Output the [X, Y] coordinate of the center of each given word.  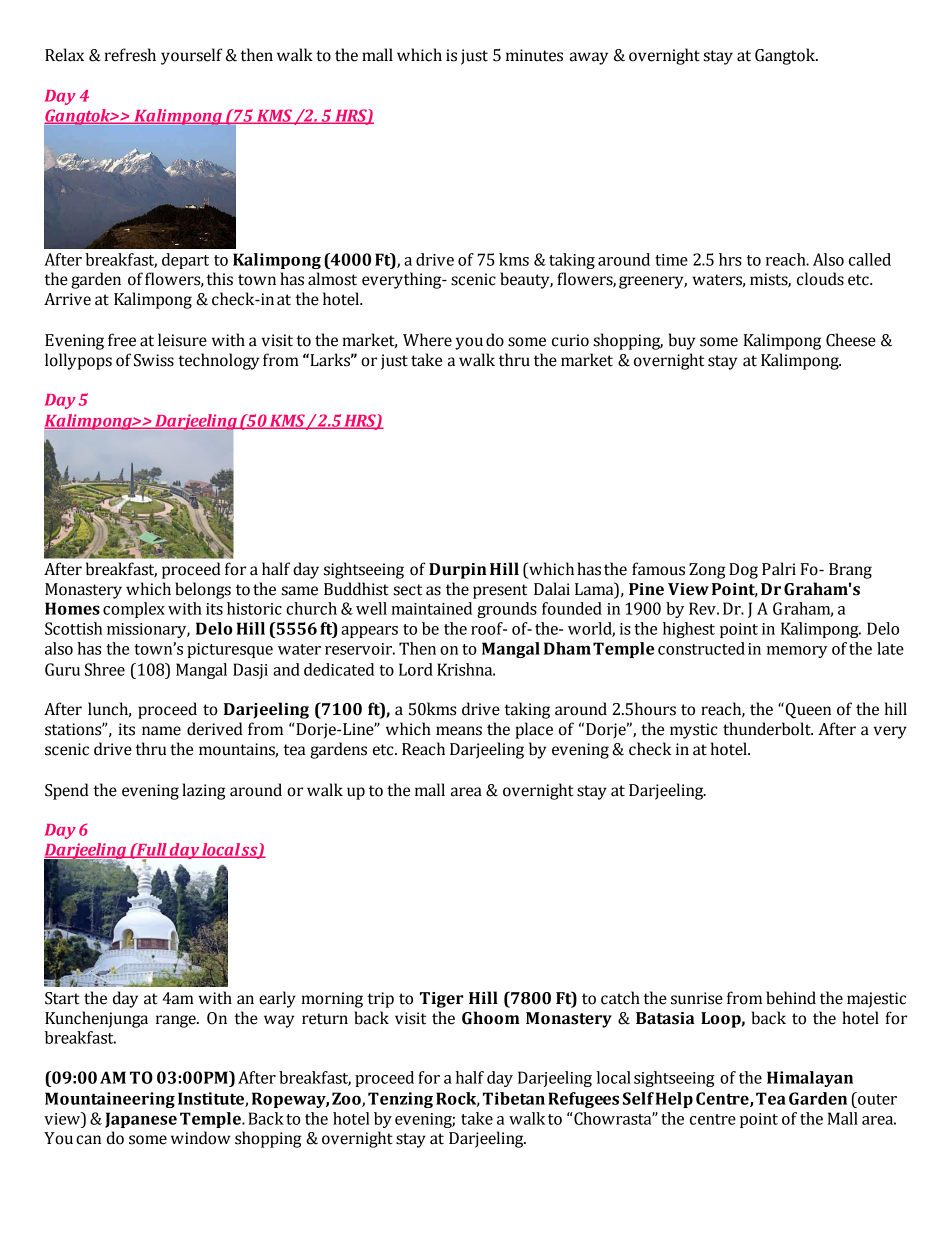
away [589, 58]
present [500, 591]
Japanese [141, 1120]
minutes [534, 55]
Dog [743, 571]
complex [134, 610]
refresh [130, 55]
